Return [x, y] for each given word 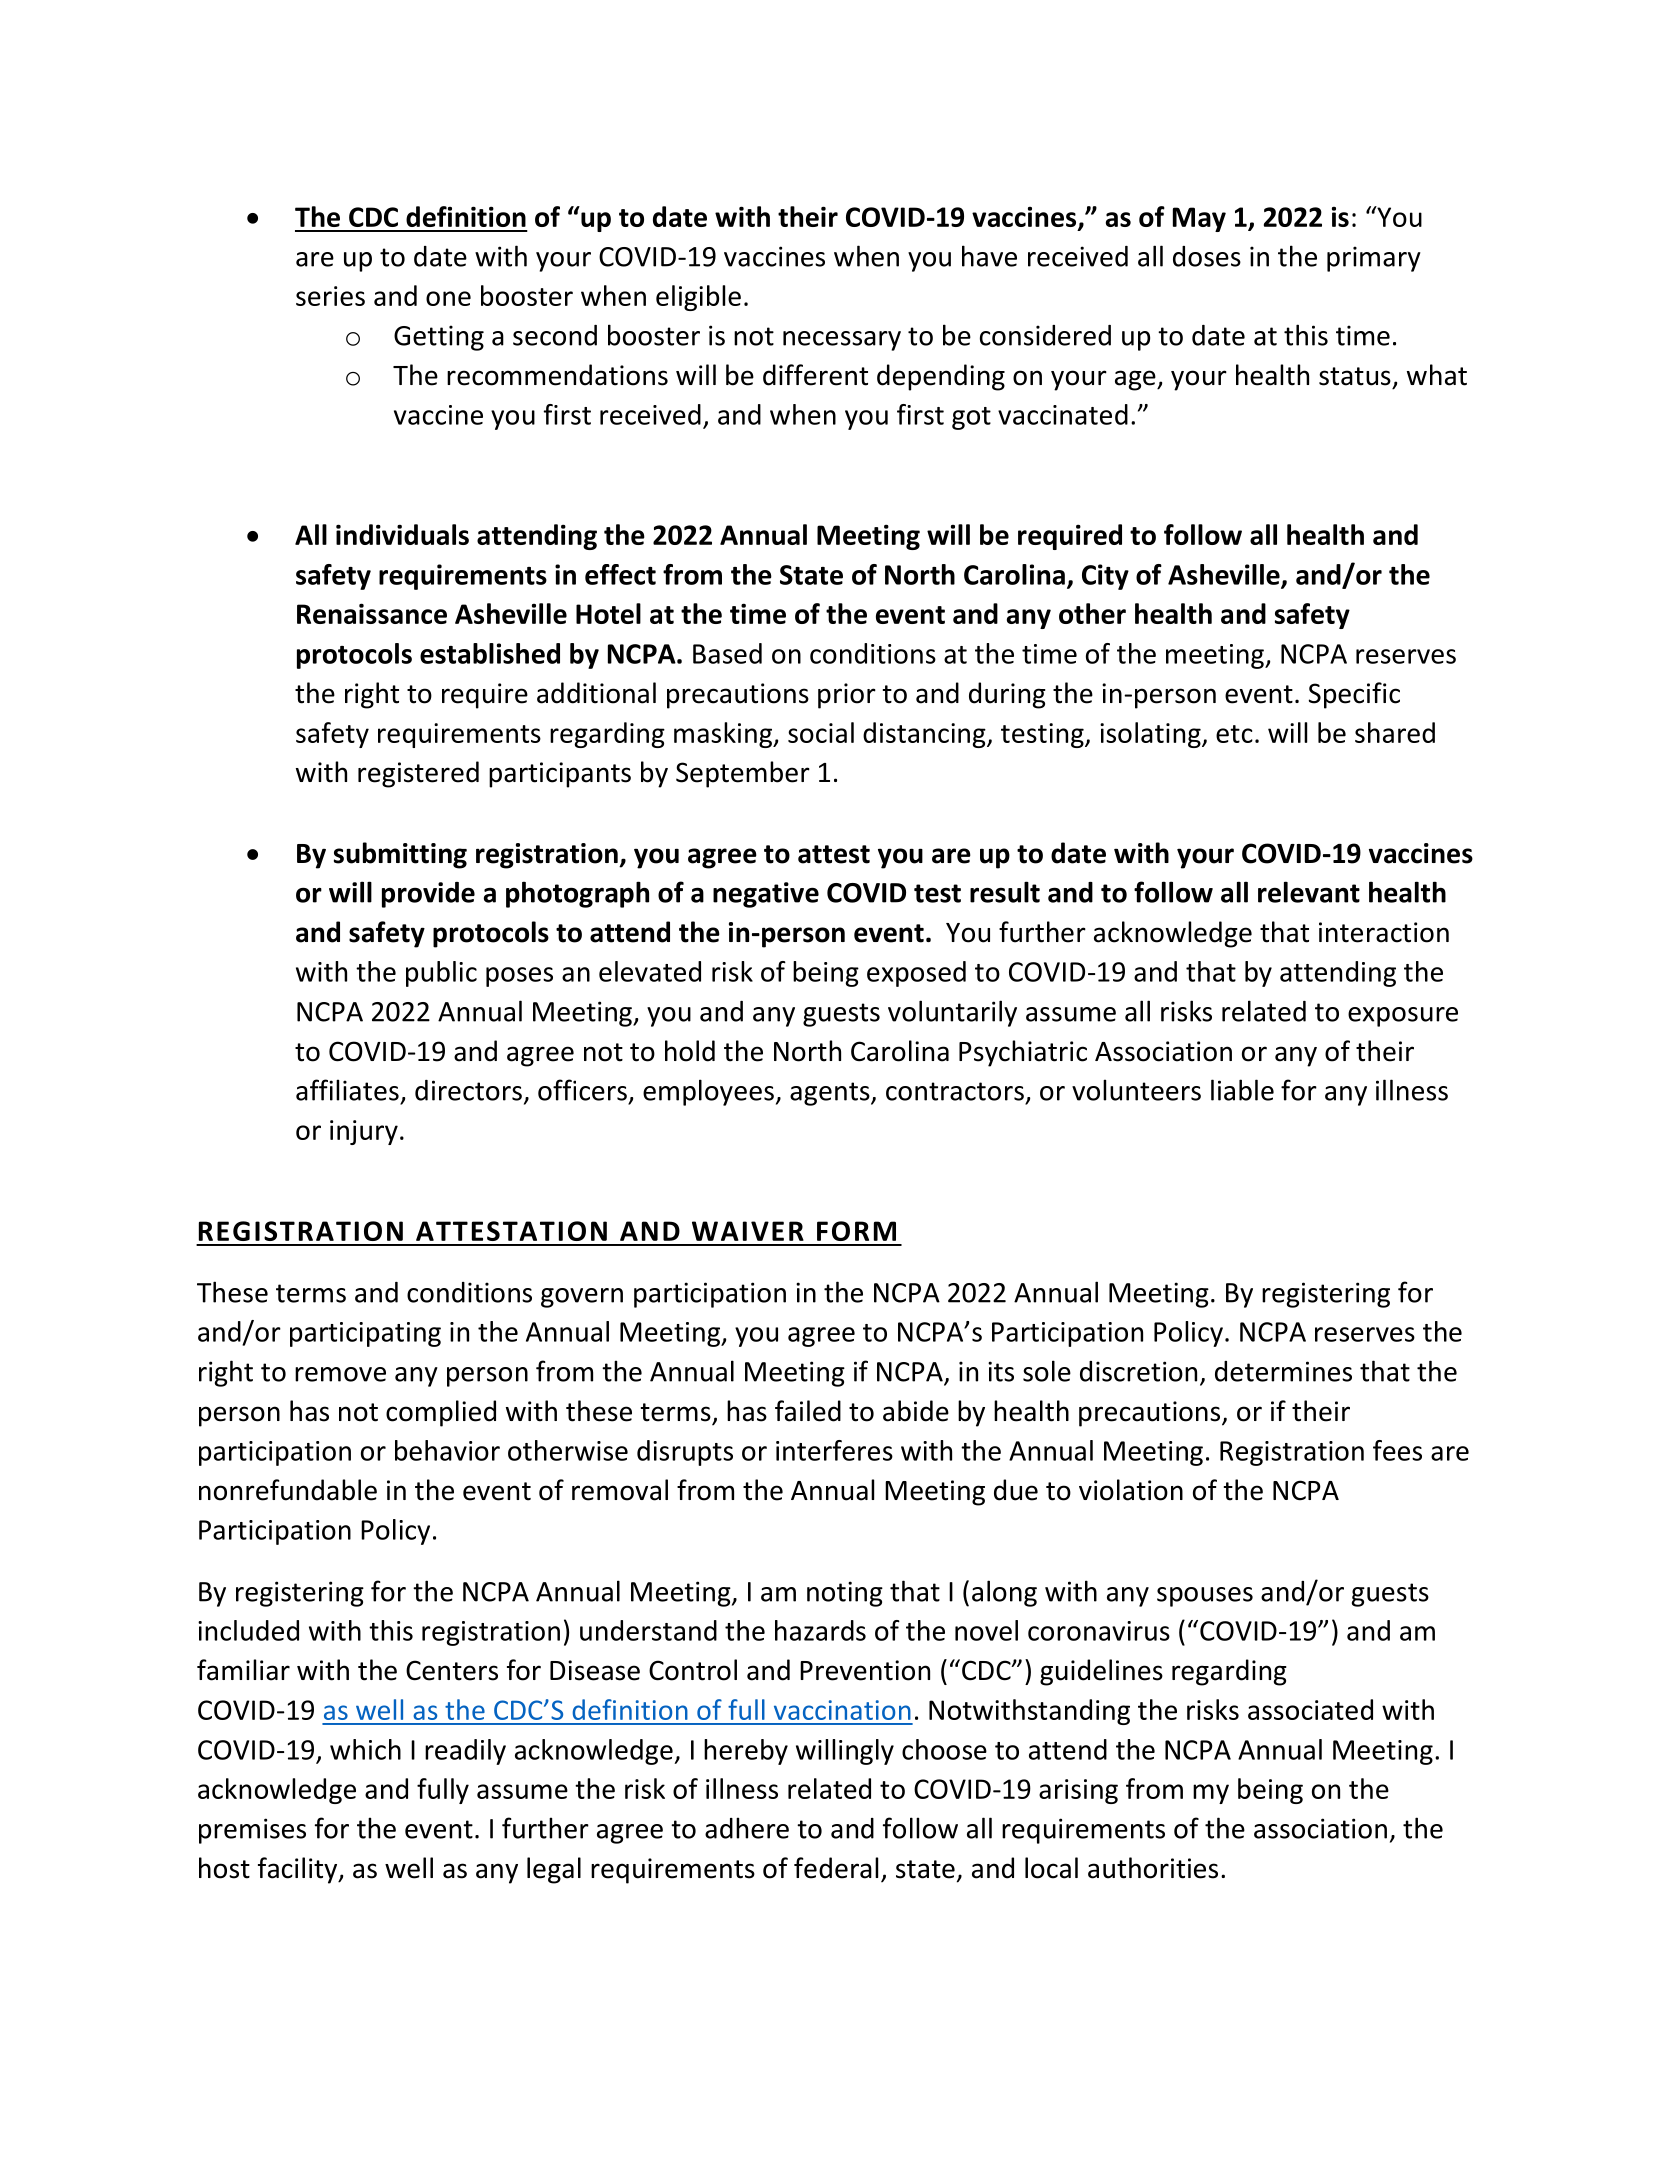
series [330, 296]
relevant [1309, 892]
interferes [834, 1450]
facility [299, 1870]
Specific [1354, 695]
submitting [400, 855]
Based [727, 653]
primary [1374, 259]
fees [1397, 1450]
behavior [447, 1450]
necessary [842, 341]
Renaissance [372, 613]
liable [1242, 1090]
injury [364, 1132]
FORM [856, 1231]
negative [766, 895]
